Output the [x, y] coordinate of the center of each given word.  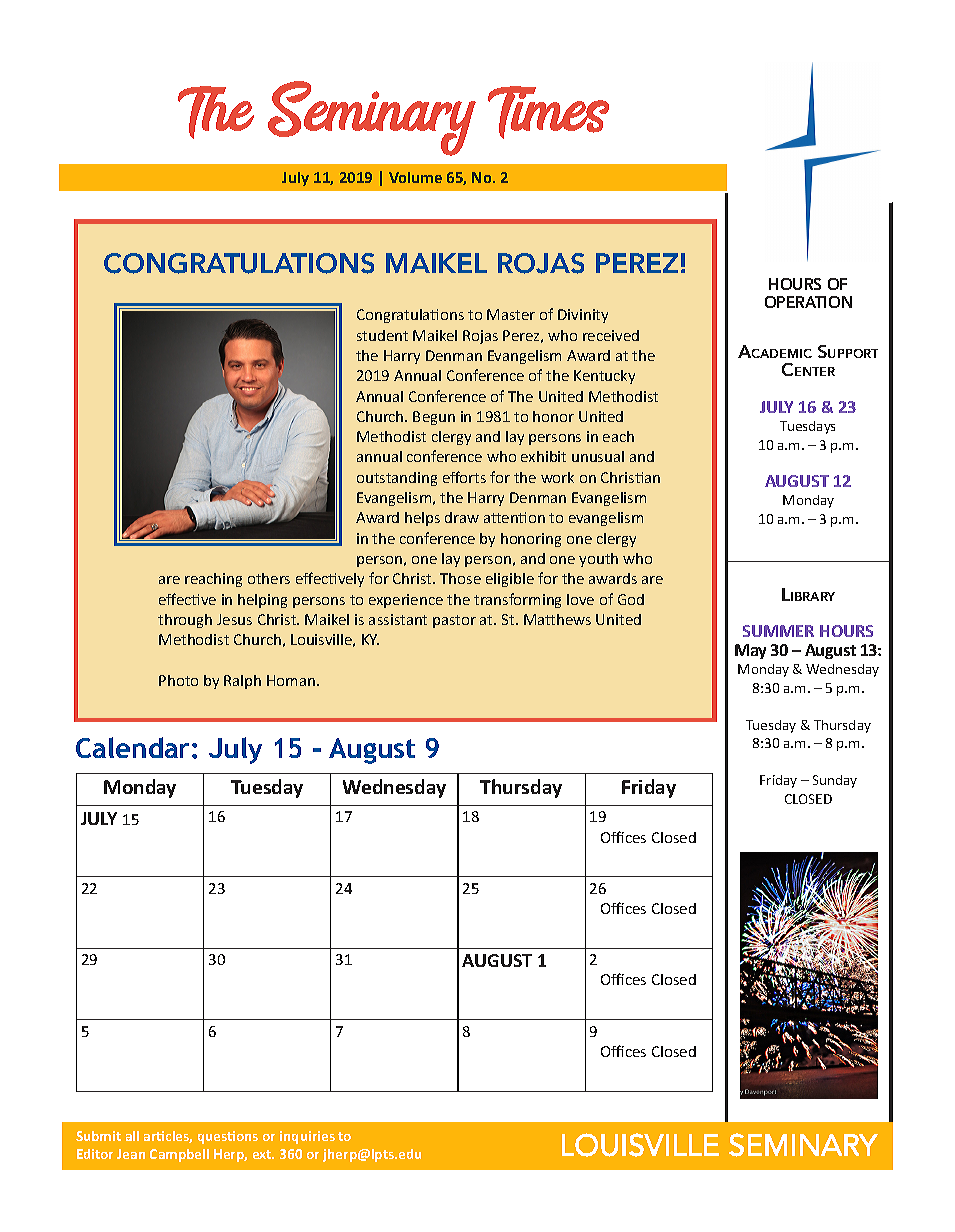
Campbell [179, 1155]
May [750, 651]
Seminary [372, 118]
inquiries [307, 1137]
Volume [415, 177]
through [185, 621]
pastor [454, 621]
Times [548, 112]
